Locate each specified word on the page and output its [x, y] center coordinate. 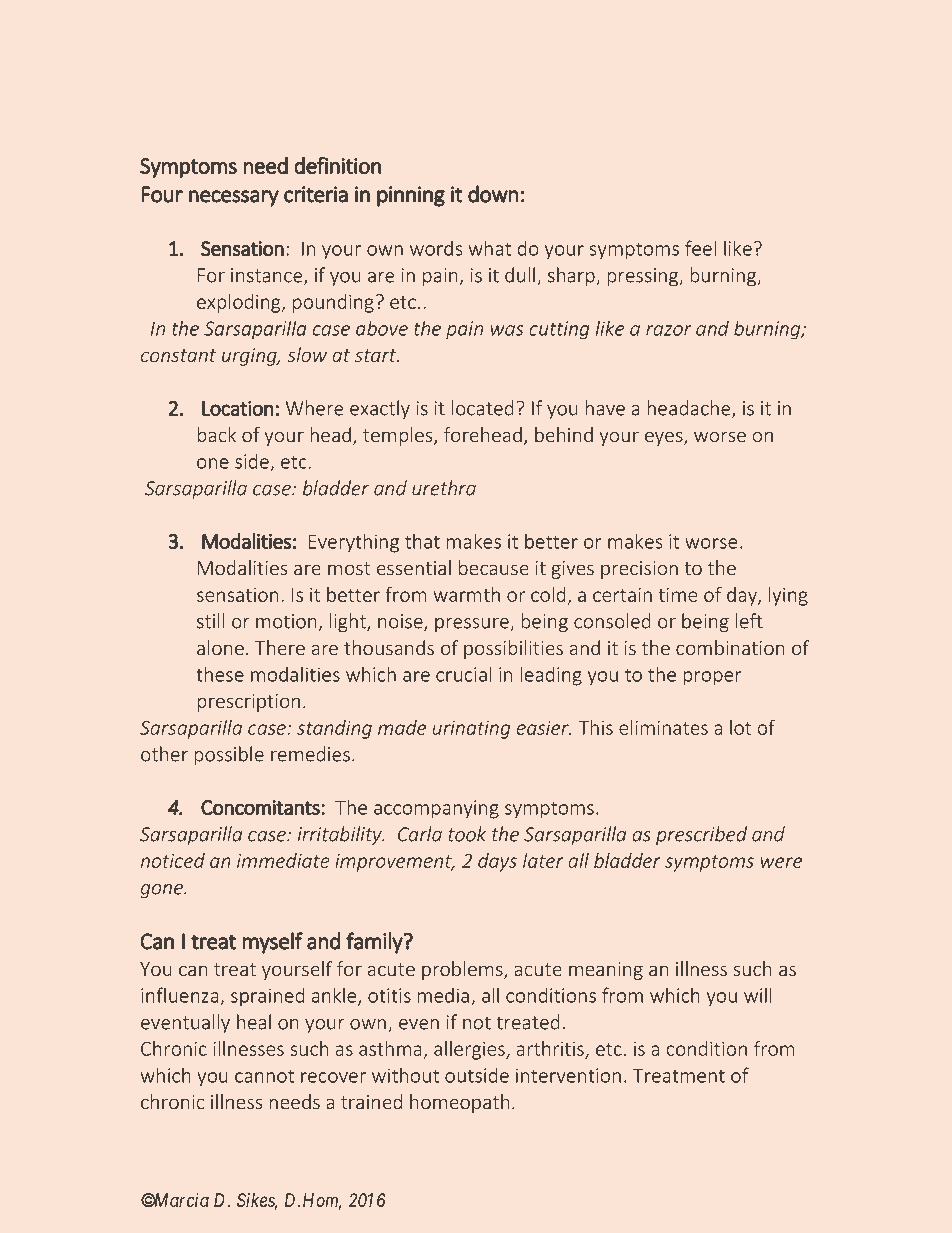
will [758, 995]
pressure [473, 625]
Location [237, 408]
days [497, 862]
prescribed [701, 835]
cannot [264, 1076]
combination [730, 647]
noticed [173, 860]
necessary [234, 198]
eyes [665, 438]
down [493, 194]
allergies [470, 1050]
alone [220, 647]
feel [700, 248]
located [482, 408]
